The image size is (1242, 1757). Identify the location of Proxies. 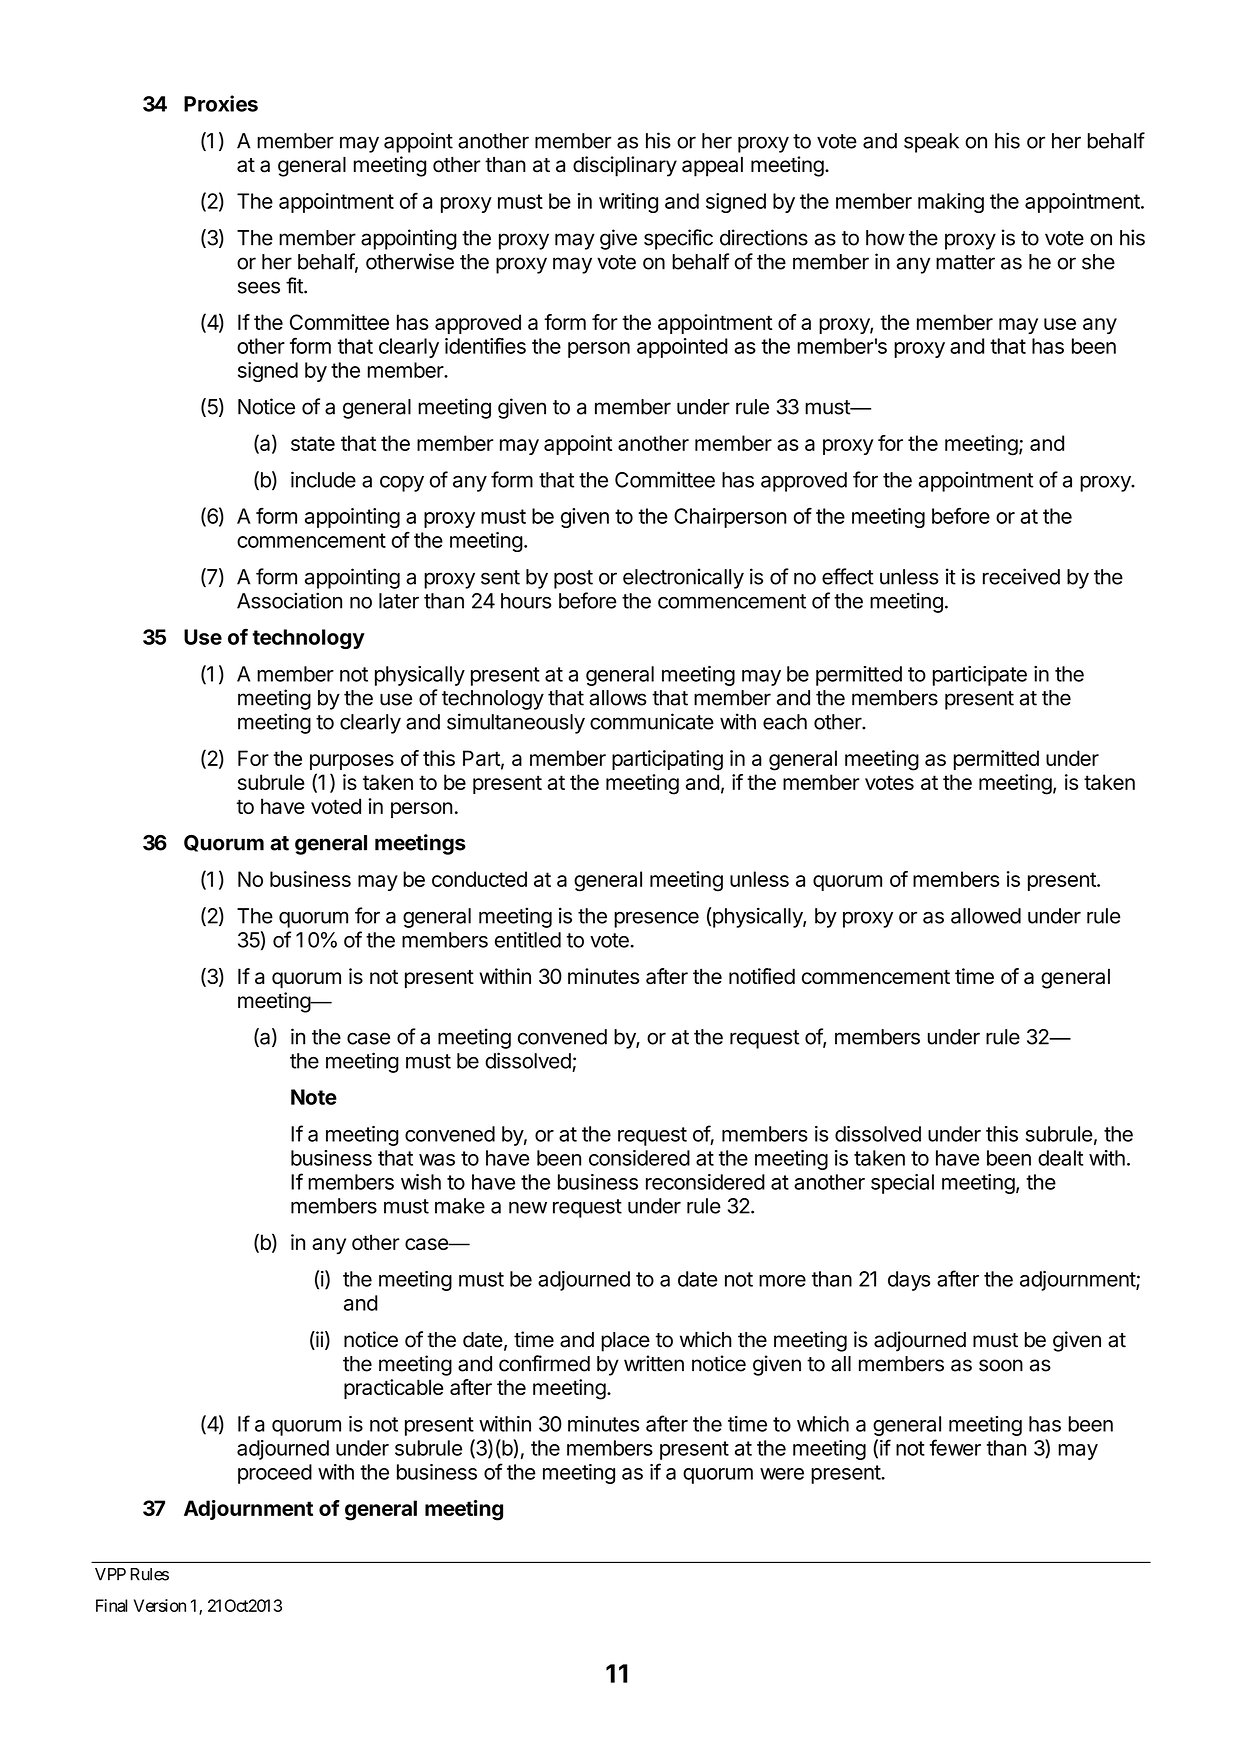
(221, 103).
